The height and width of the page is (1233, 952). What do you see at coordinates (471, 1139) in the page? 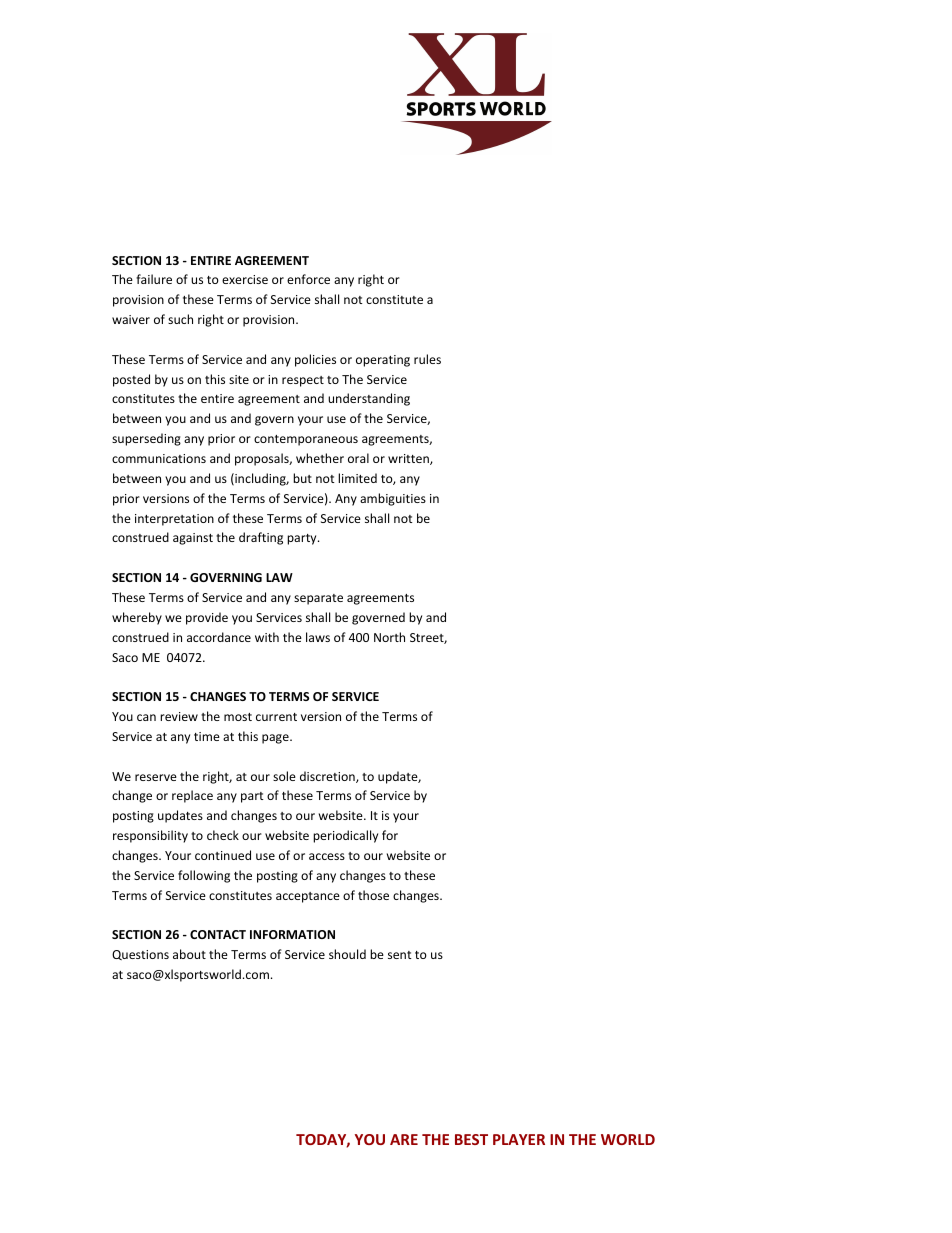
I see `BEST` at bounding box center [471, 1139].
